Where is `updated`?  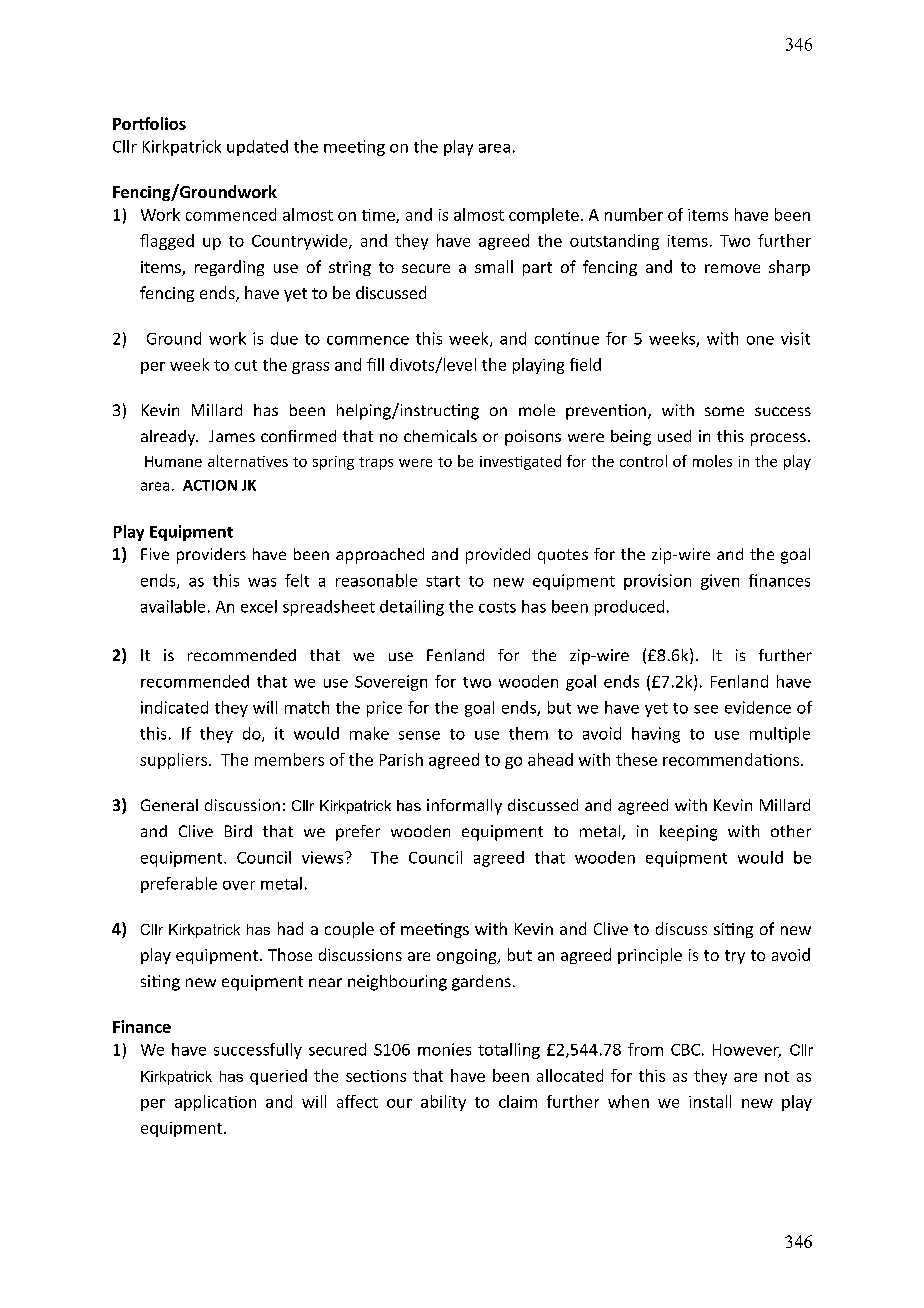
updated is located at coordinates (257, 148).
